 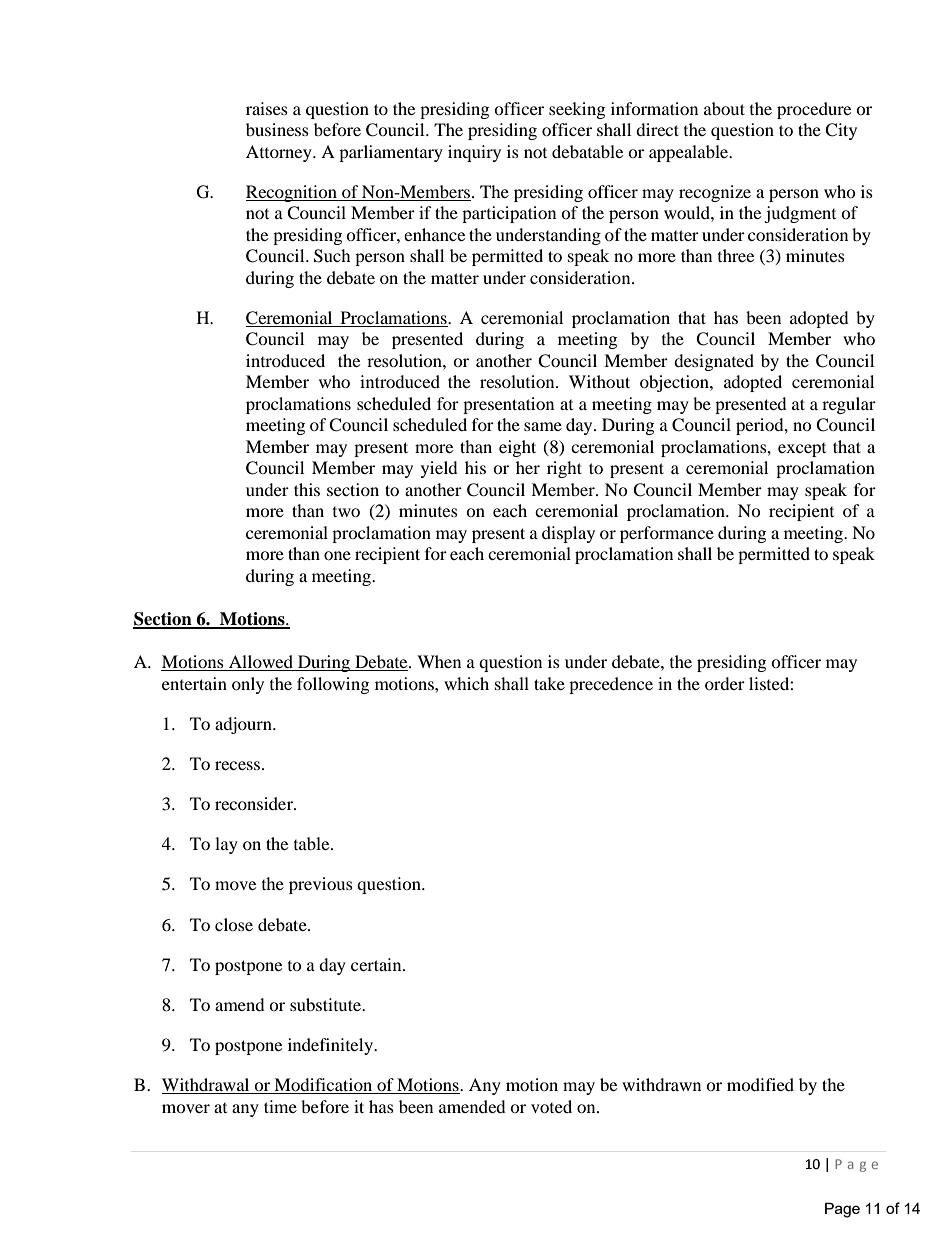 I want to click on time, so click(x=280, y=1106).
